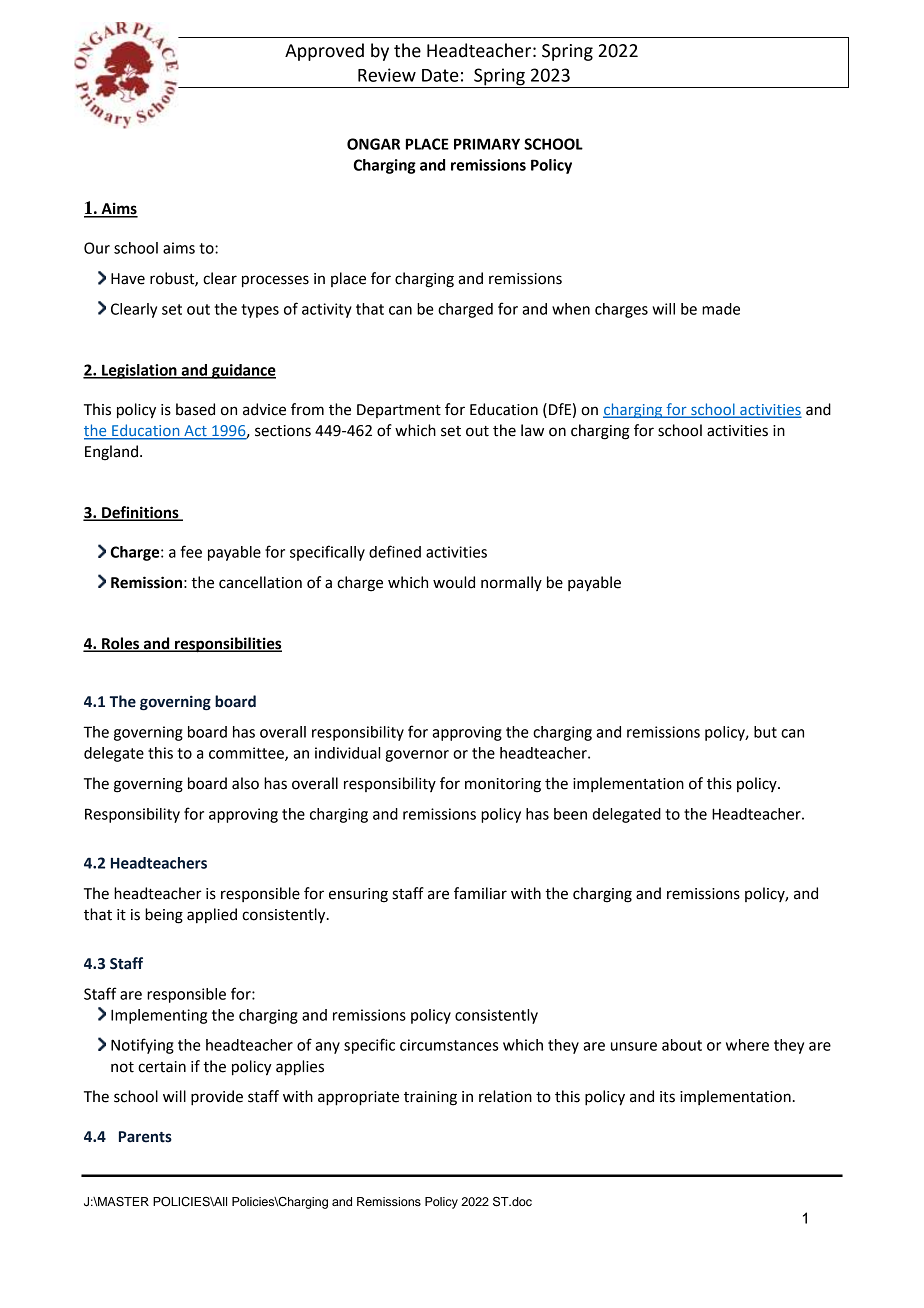  Describe the element at coordinates (721, 309) in the screenshot. I see `made` at that location.
